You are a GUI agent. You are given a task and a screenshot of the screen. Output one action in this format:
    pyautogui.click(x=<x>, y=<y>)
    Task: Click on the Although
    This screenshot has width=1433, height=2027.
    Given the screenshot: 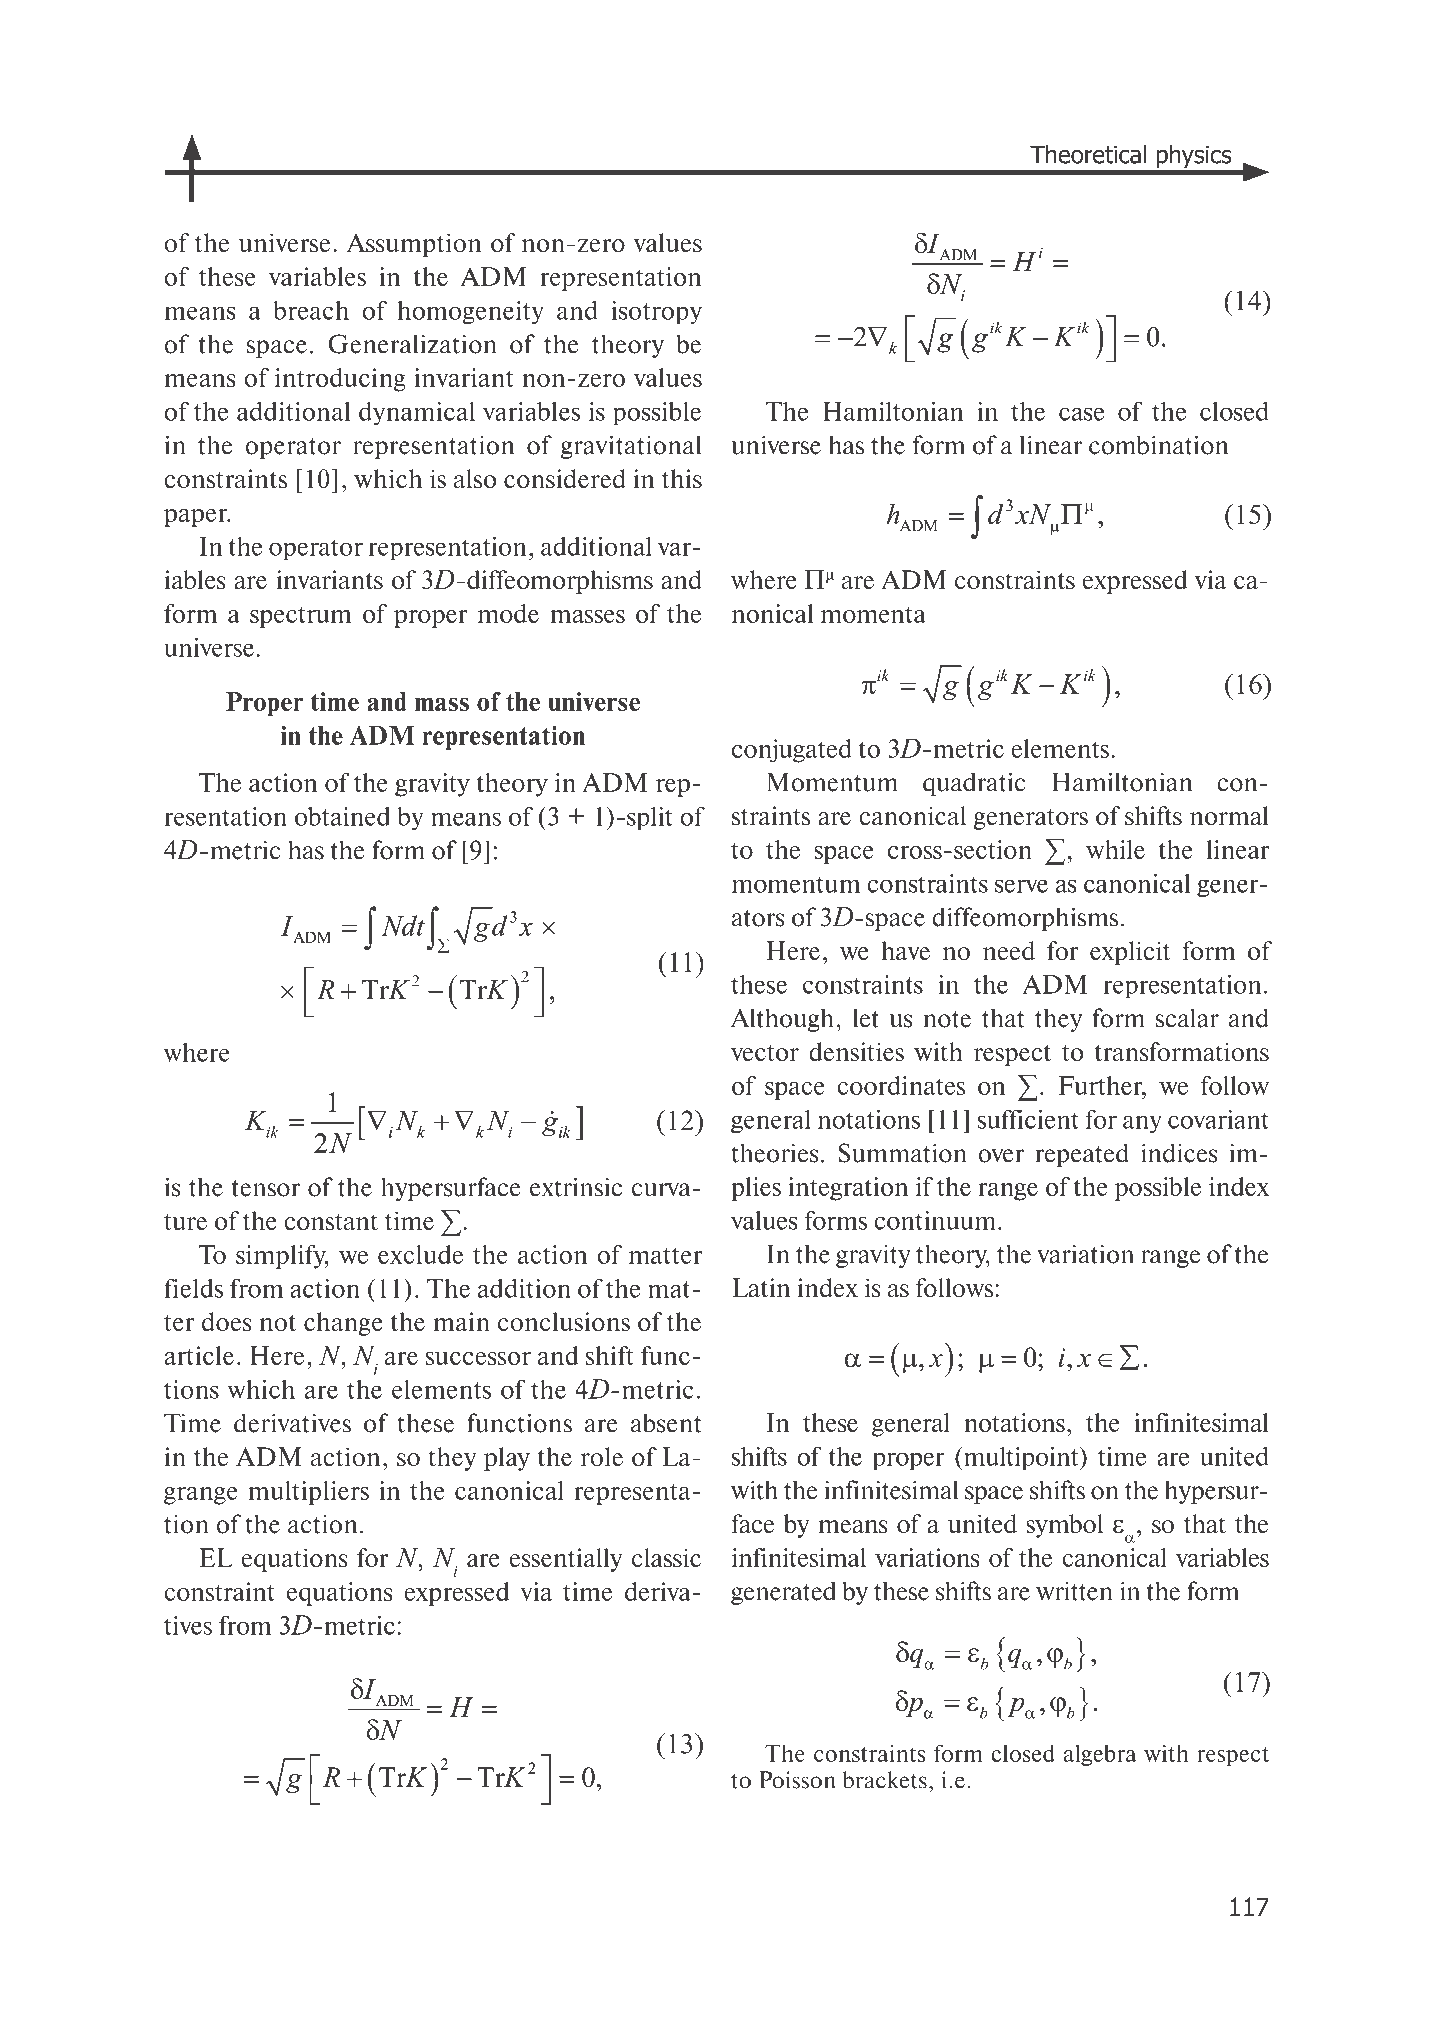 What is the action you would take?
    pyautogui.click(x=784, y=1020)
